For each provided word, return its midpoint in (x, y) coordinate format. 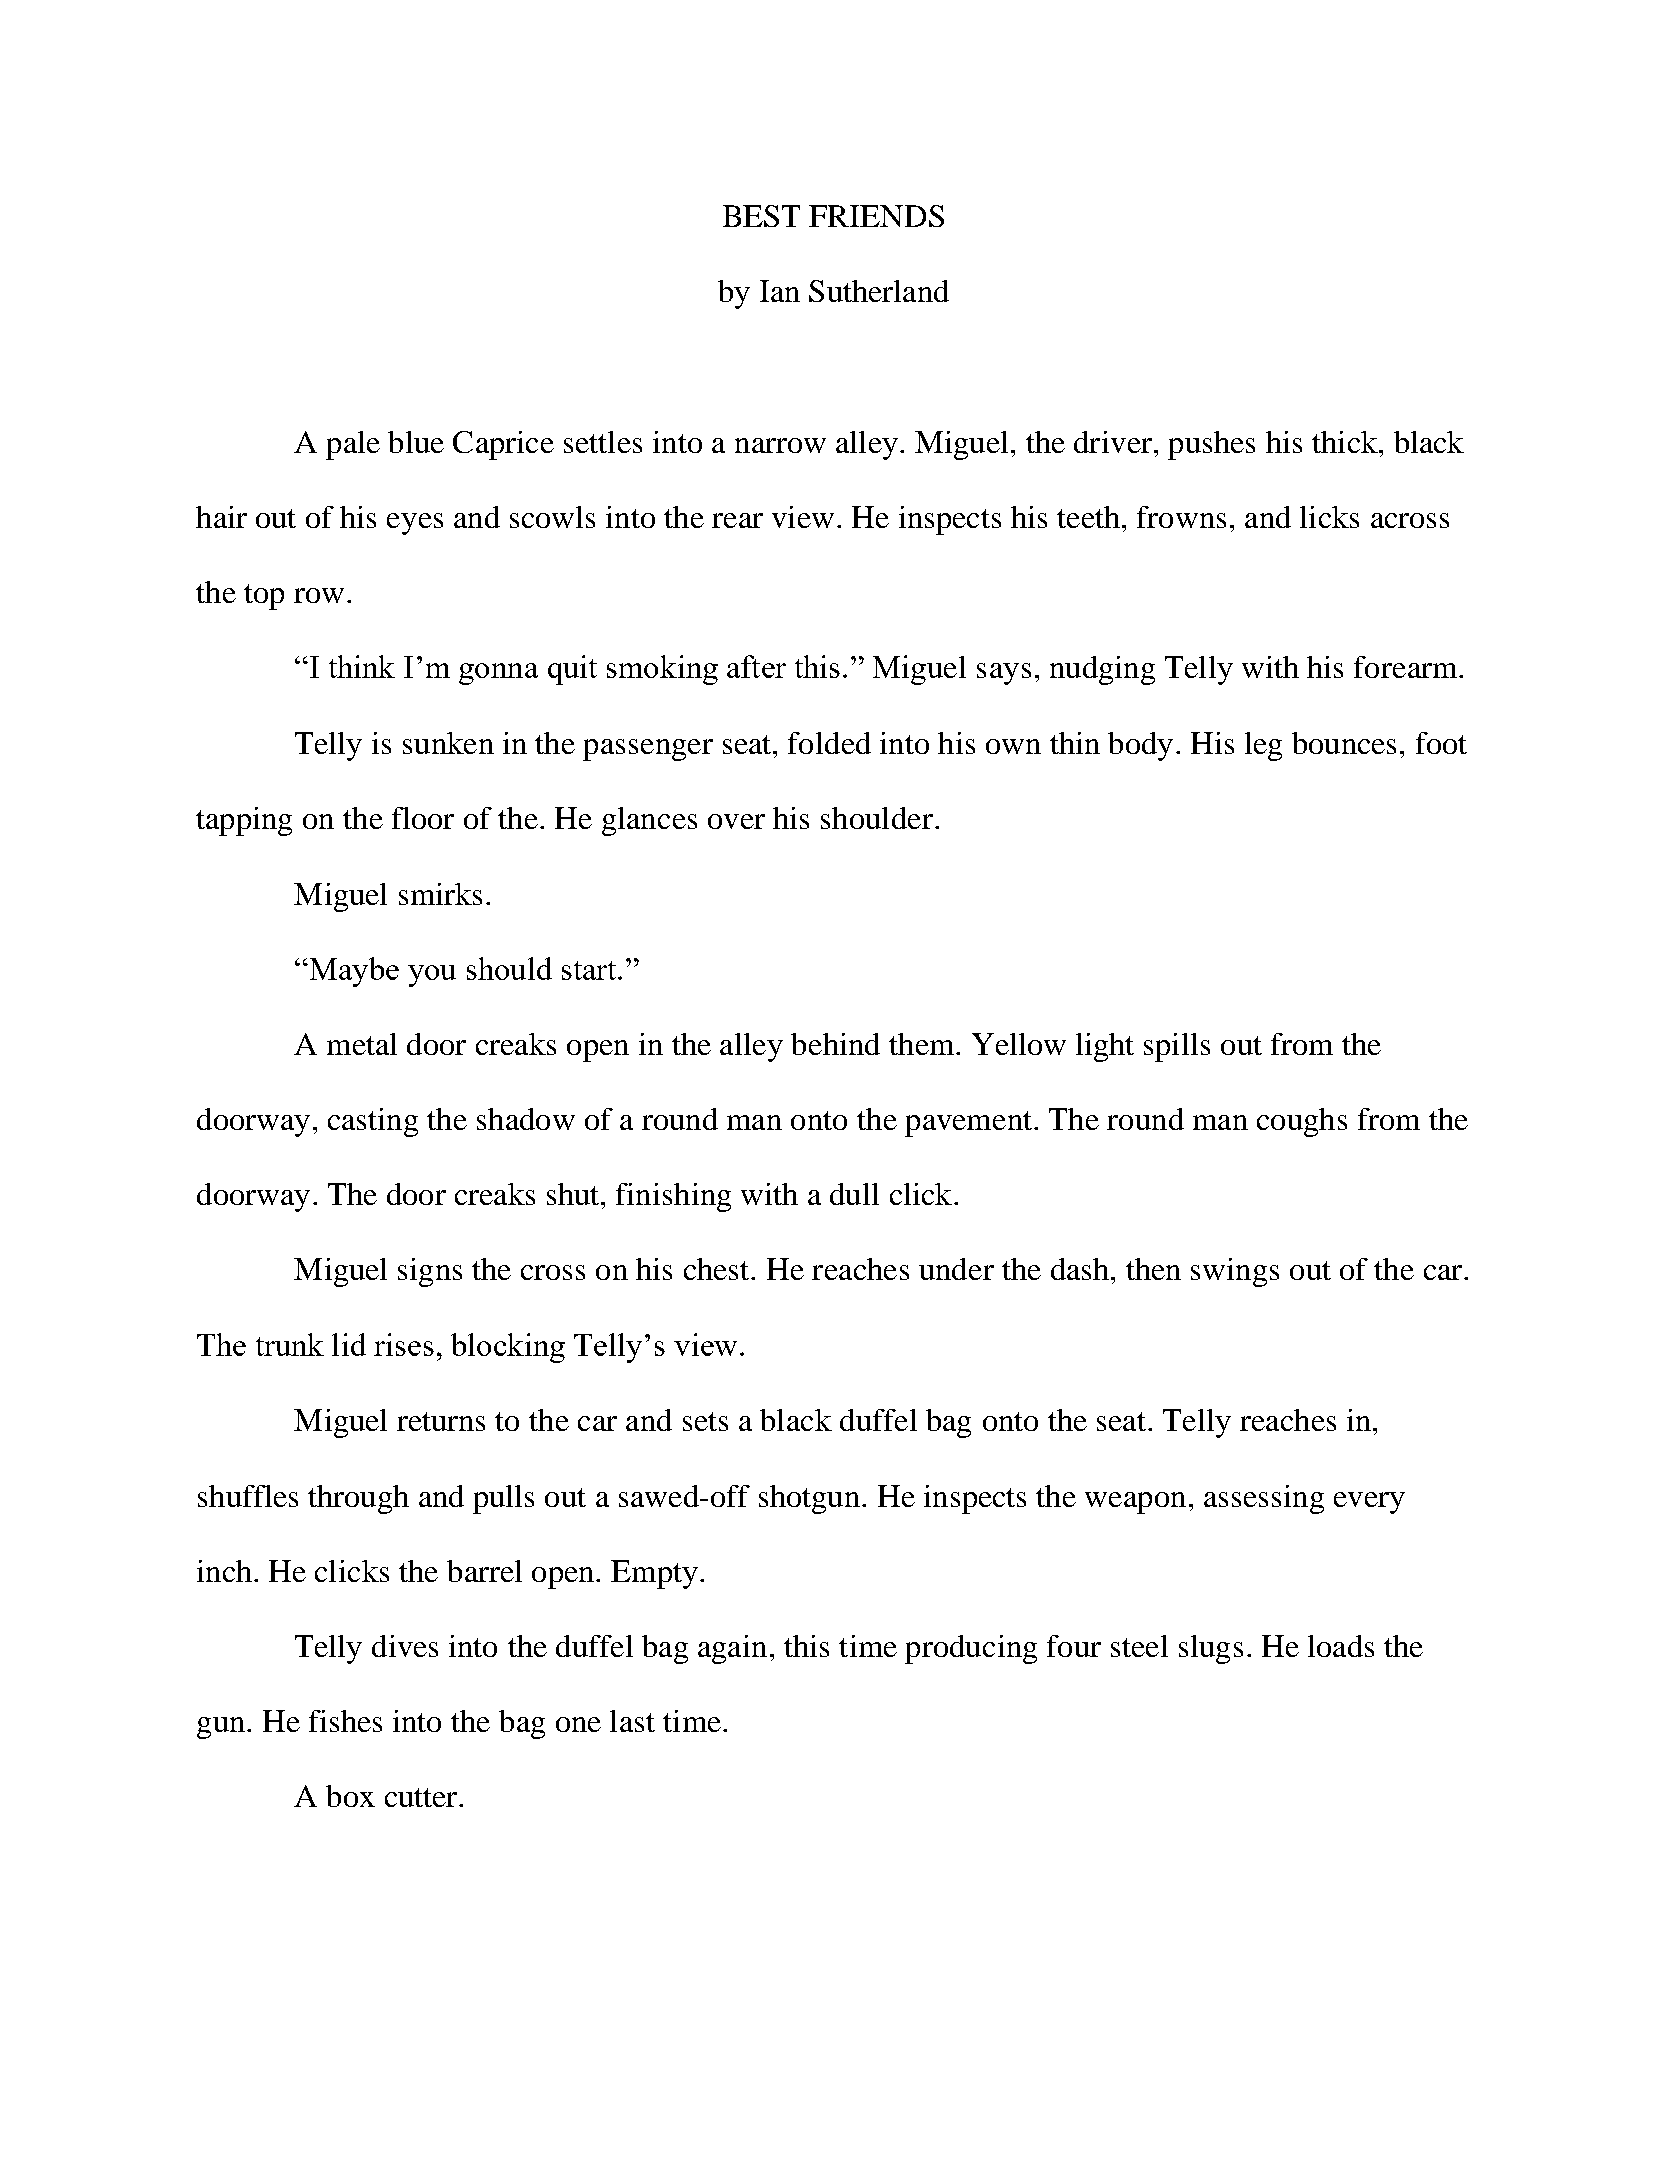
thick (1346, 442)
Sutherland (879, 291)
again (732, 1649)
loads (1341, 1646)
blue (416, 442)
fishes (345, 1721)
